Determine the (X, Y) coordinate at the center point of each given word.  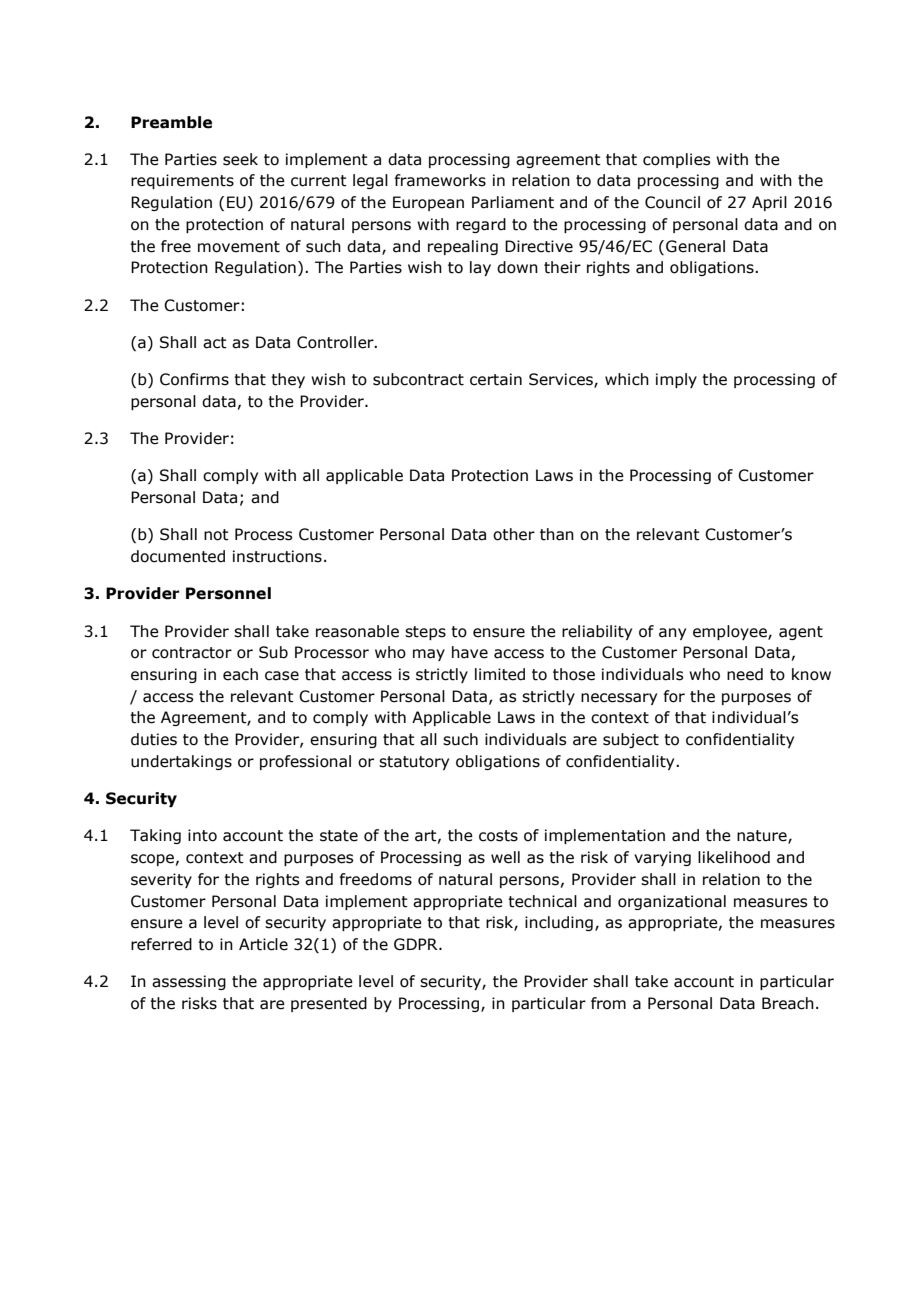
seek (240, 159)
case (282, 676)
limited (500, 674)
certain (496, 379)
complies (676, 160)
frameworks (440, 180)
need (745, 674)
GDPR (417, 944)
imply (676, 380)
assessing (189, 982)
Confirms (194, 379)
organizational (672, 902)
